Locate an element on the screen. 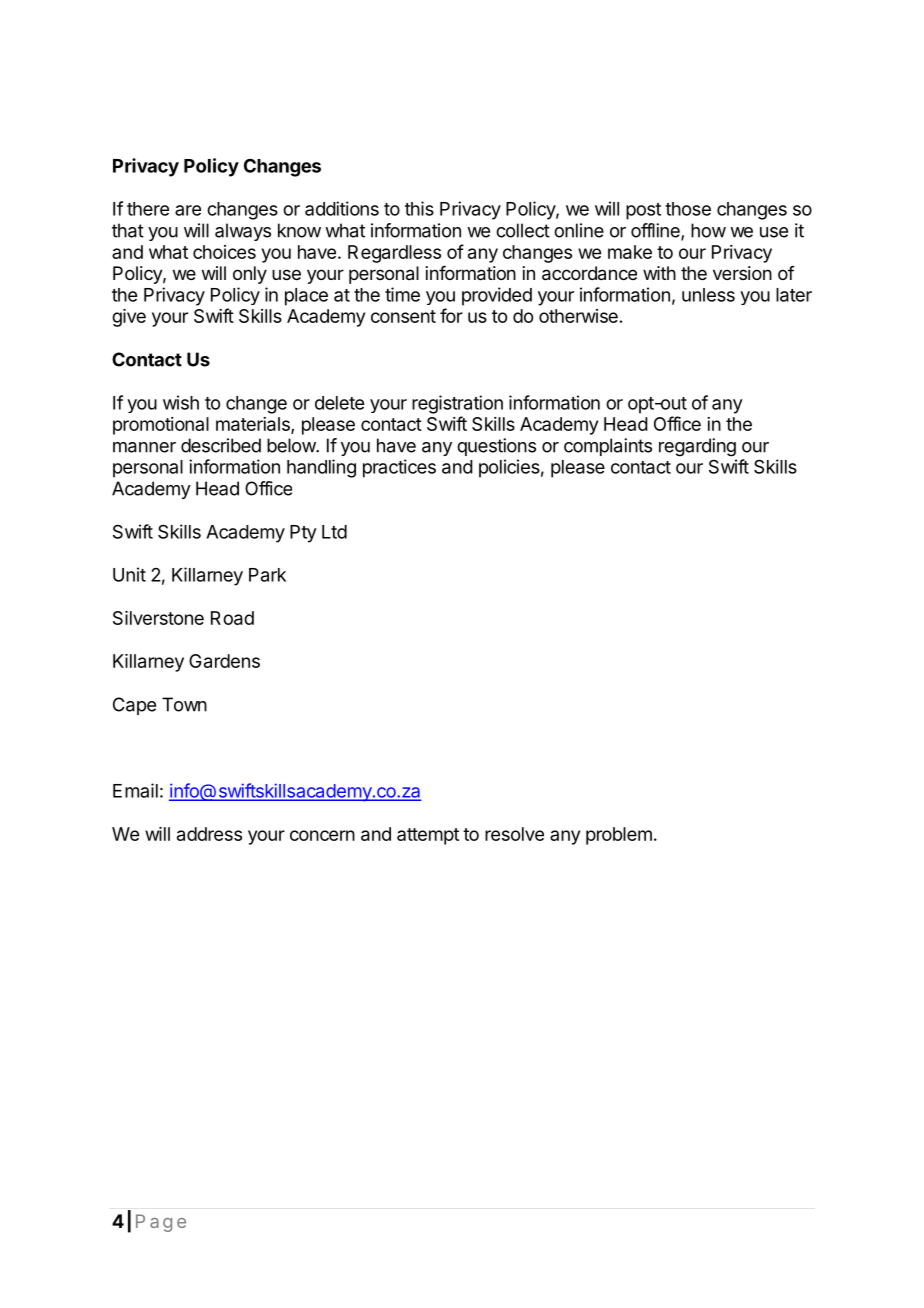 Image resolution: width=924 pixels, height=1308 pixels. this is located at coordinates (419, 208).
